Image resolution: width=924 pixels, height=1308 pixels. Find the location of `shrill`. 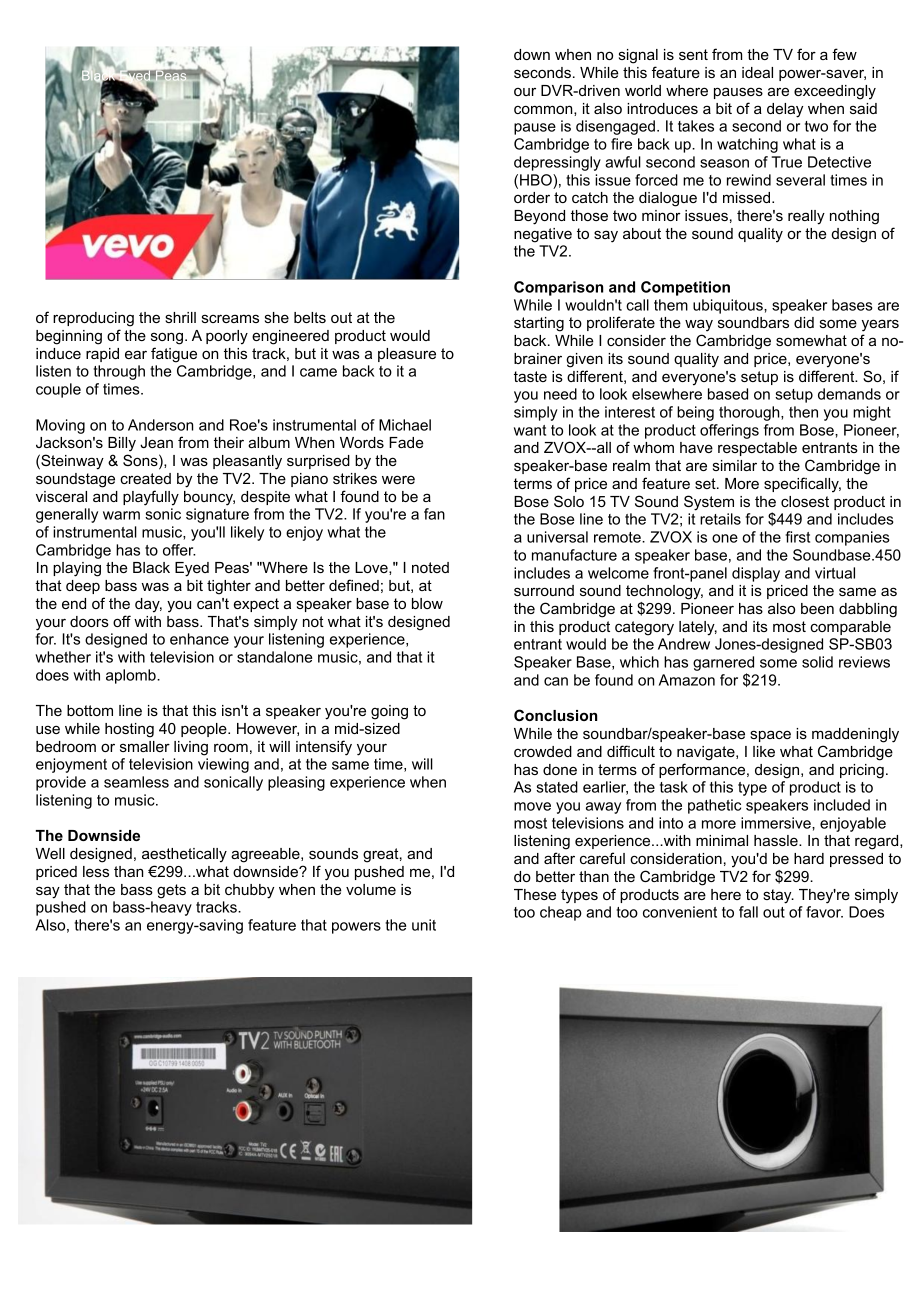

shrill is located at coordinates (180, 317).
